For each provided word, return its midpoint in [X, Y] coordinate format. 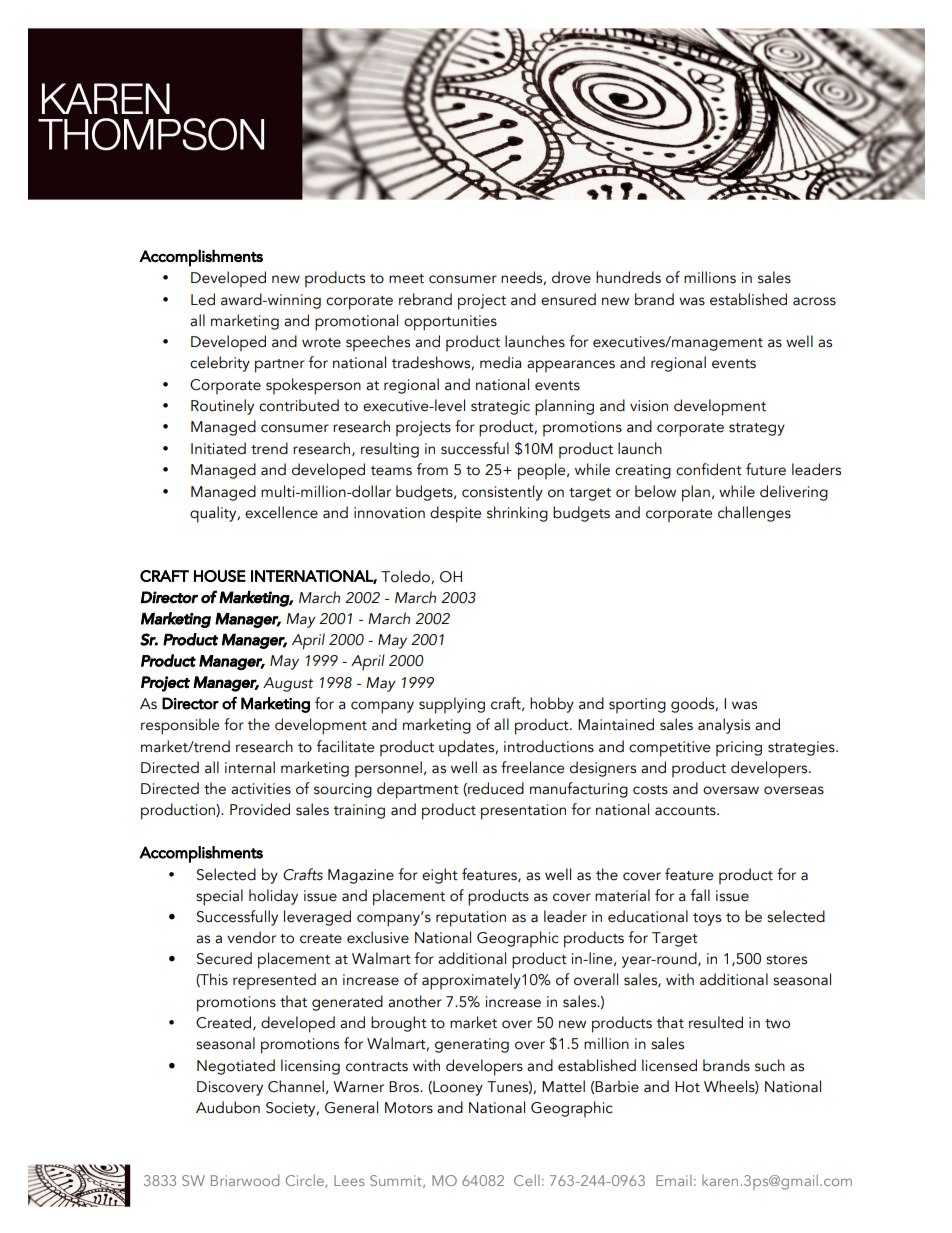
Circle [306, 1181]
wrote [321, 343]
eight [440, 876]
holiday [273, 897]
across [814, 301]
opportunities [450, 323]
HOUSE [220, 576]
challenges [754, 514]
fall [700, 895]
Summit [397, 1181]
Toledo [406, 577]
